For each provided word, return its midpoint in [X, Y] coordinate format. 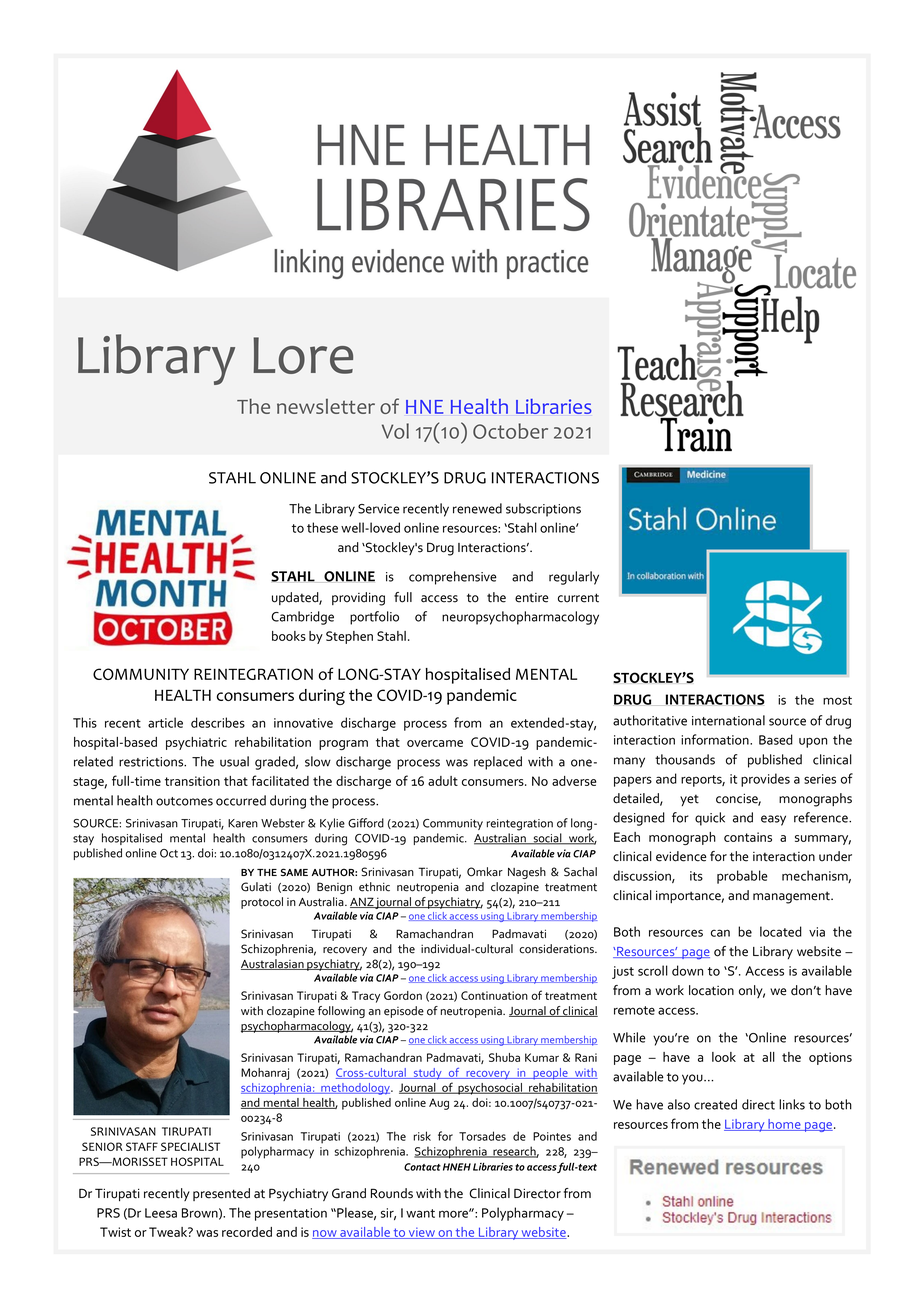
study [428, 1074]
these [322, 527]
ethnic [374, 887]
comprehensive [453, 578]
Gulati [256, 887]
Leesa [161, 1213]
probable [742, 877]
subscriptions [543, 510]
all [768, 1057]
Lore [303, 355]
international [728, 720]
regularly [574, 578]
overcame [435, 743]
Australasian [273, 964]
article [165, 722]
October [510, 431]
